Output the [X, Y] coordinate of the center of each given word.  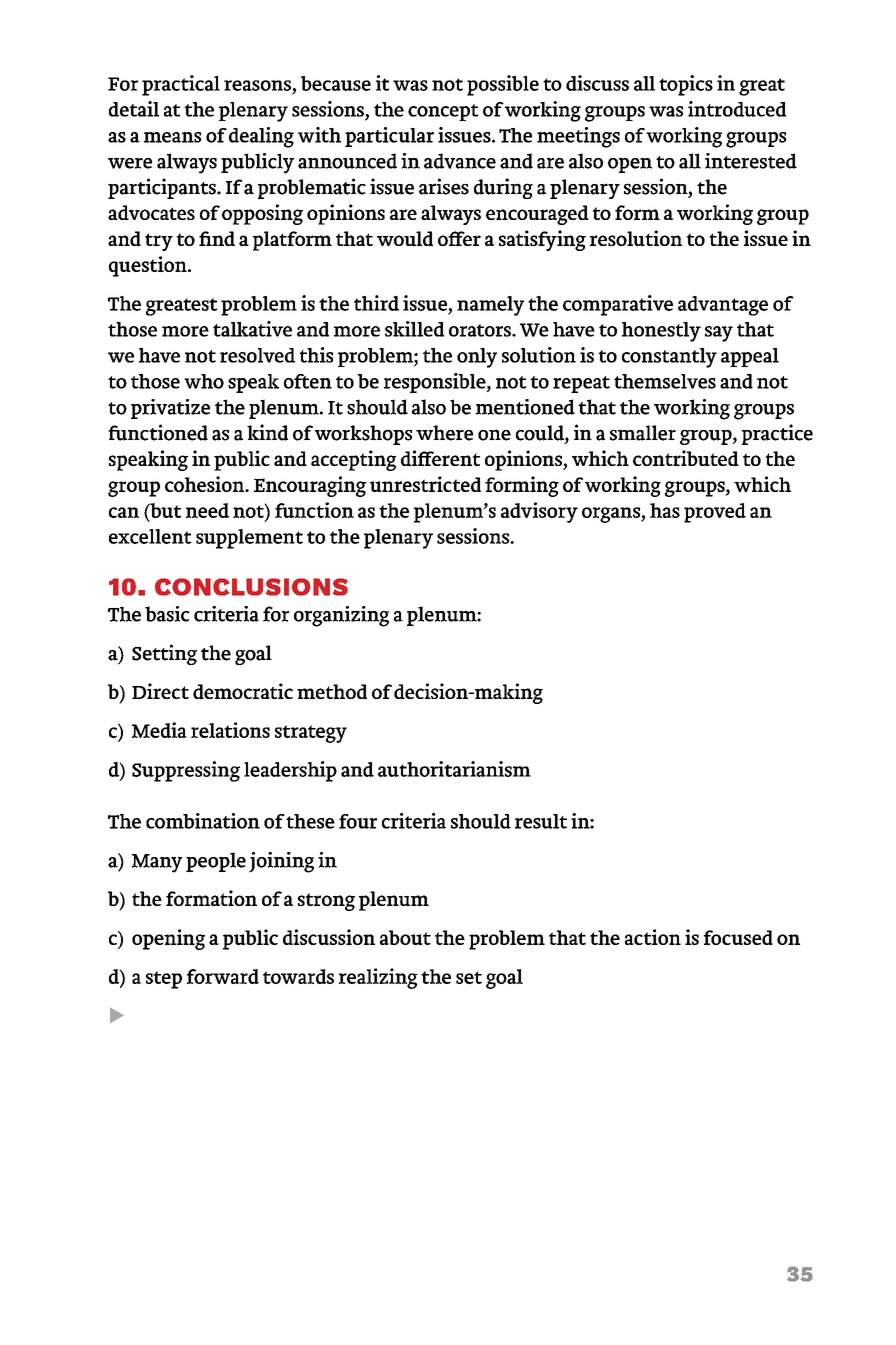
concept [443, 112]
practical [181, 85]
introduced [737, 109]
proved [715, 513]
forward [223, 976]
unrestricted [425, 484]
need [207, 510]
